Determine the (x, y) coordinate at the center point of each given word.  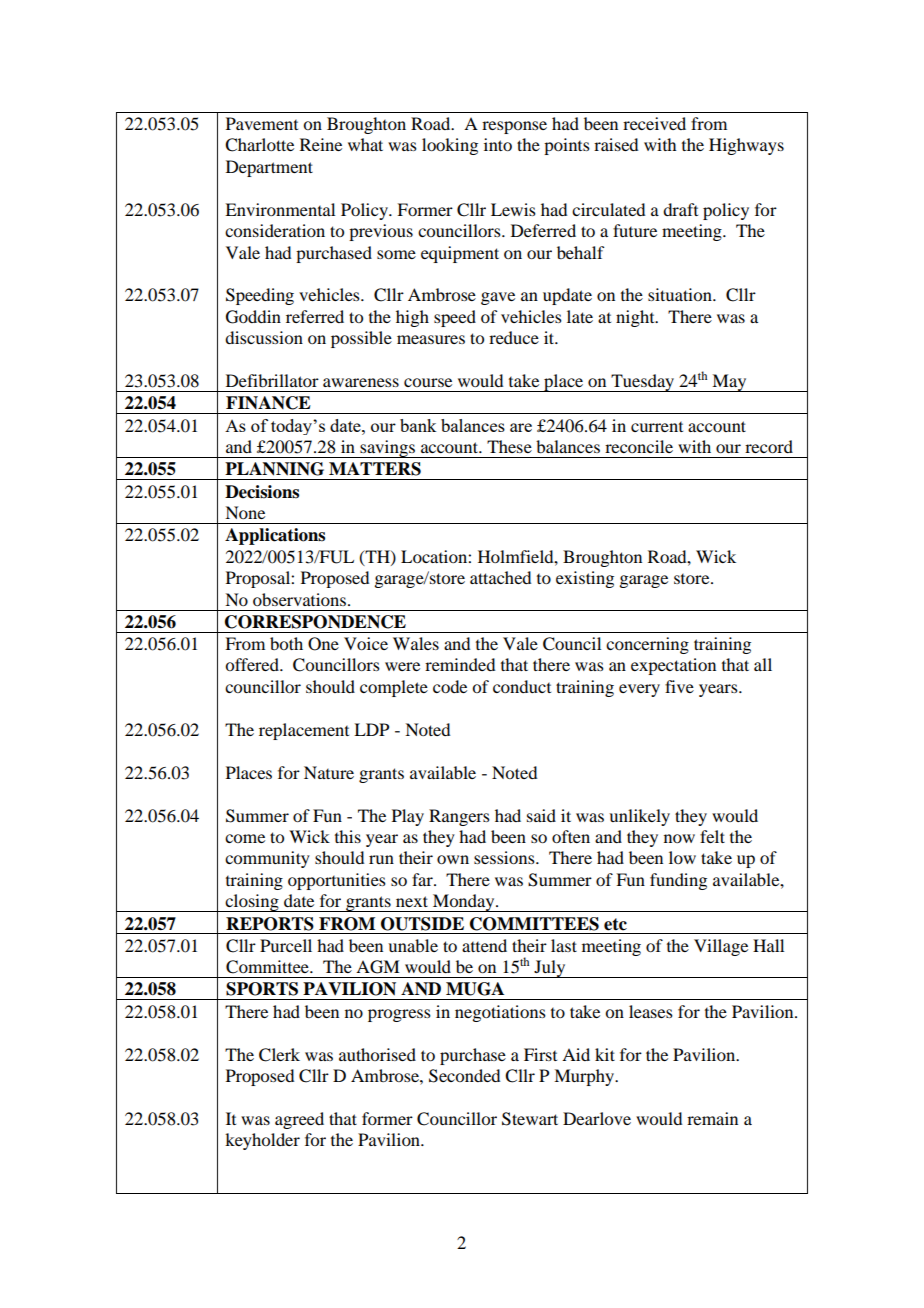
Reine (321, 144)
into (498, 144)
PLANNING (274, 469)
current (657, 427)
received (654, 123)
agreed (299, 1120)
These (509, 446)
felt (712, 836)
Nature (329, 772)
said (541, 815)
